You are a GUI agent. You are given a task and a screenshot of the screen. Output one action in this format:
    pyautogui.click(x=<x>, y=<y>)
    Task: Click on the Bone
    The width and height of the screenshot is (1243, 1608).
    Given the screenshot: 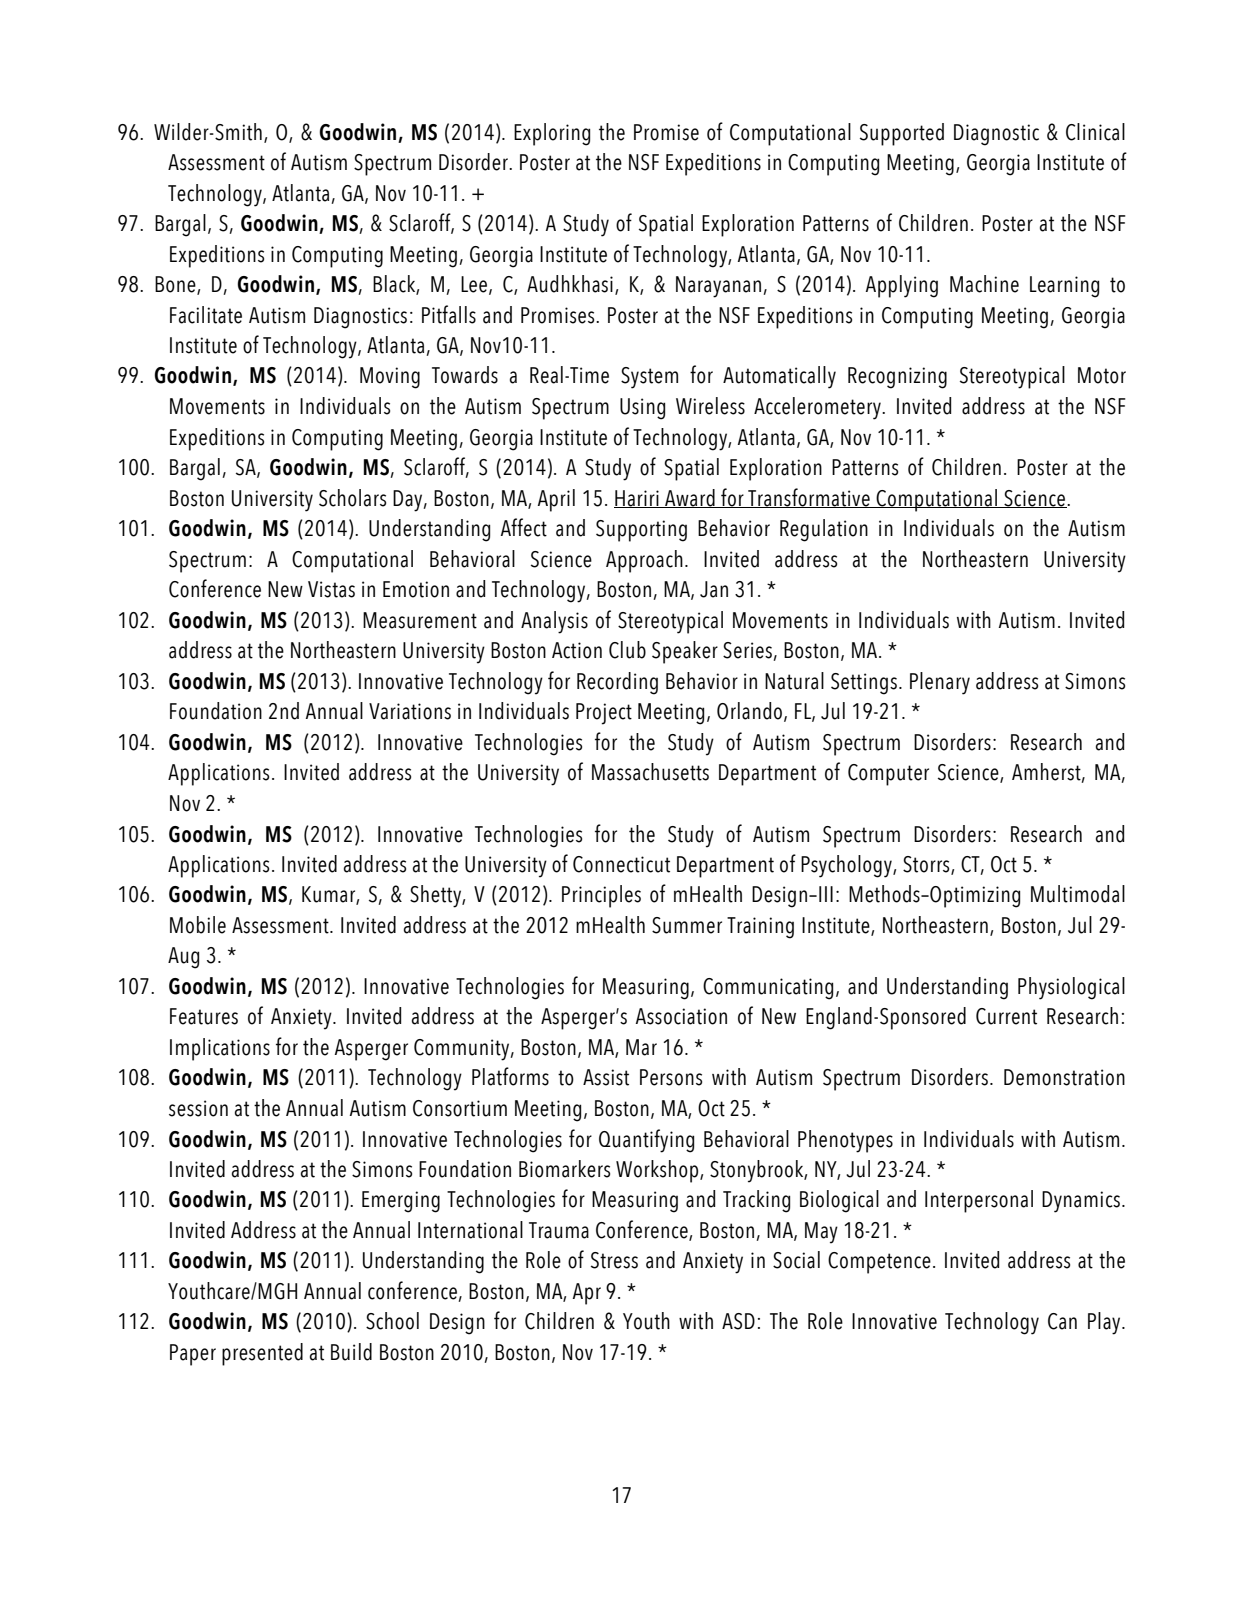 What is the action you would take?
    pyautogui.click(x=176, y=285)
